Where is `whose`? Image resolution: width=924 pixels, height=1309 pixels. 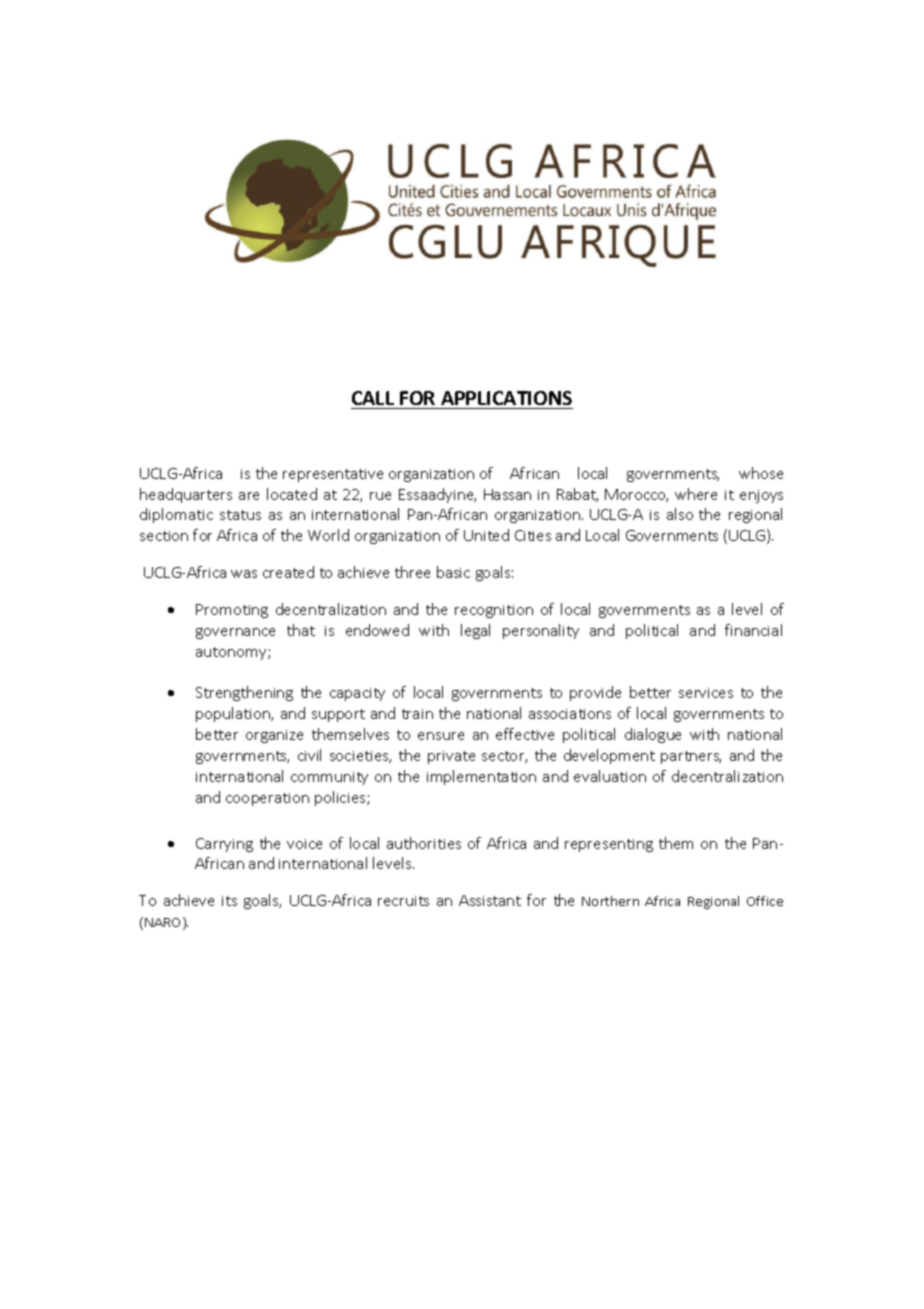
whose is located at coordinates (761, 473).
